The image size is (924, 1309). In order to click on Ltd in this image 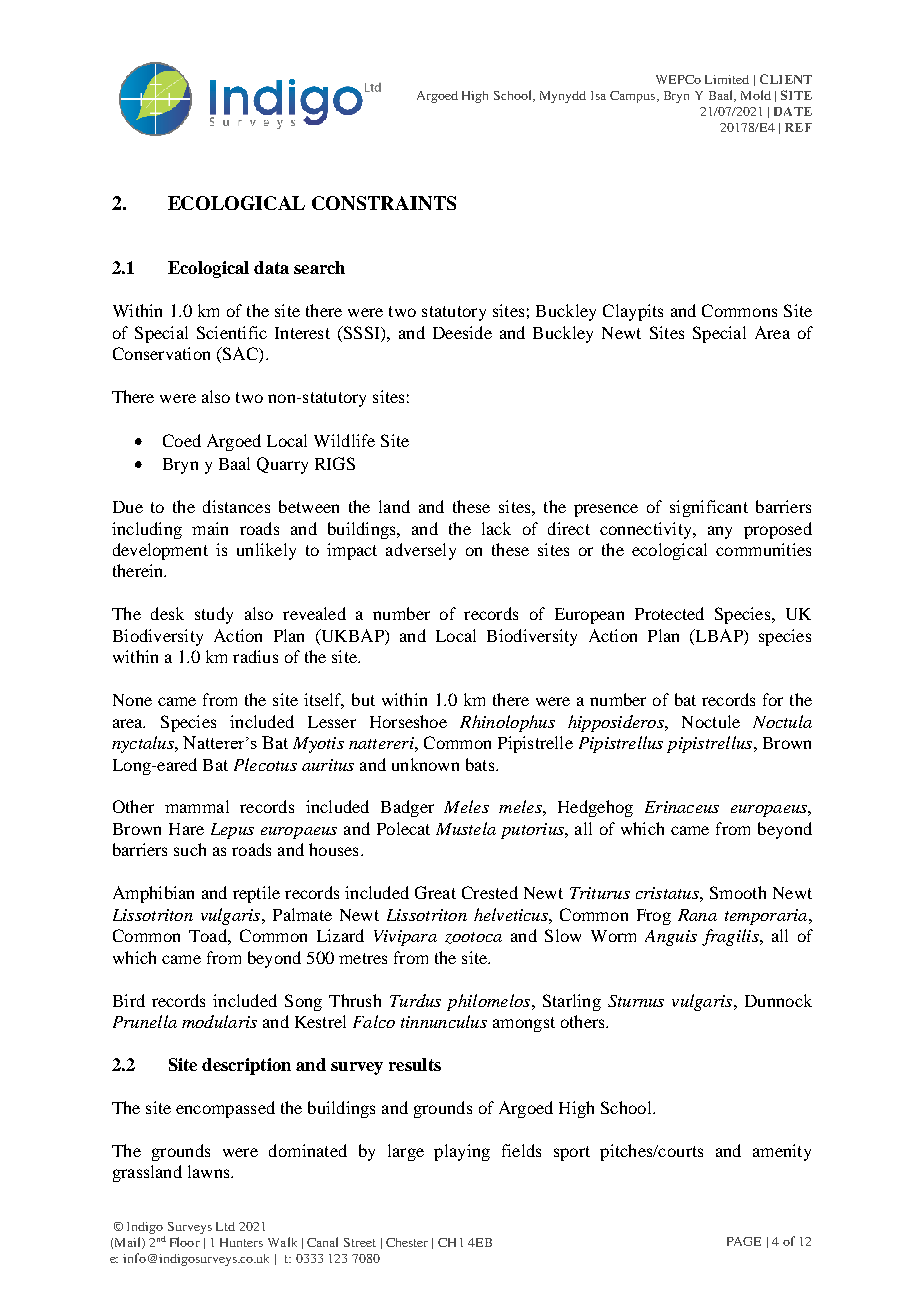, I will do `click(225, 1226)`.
